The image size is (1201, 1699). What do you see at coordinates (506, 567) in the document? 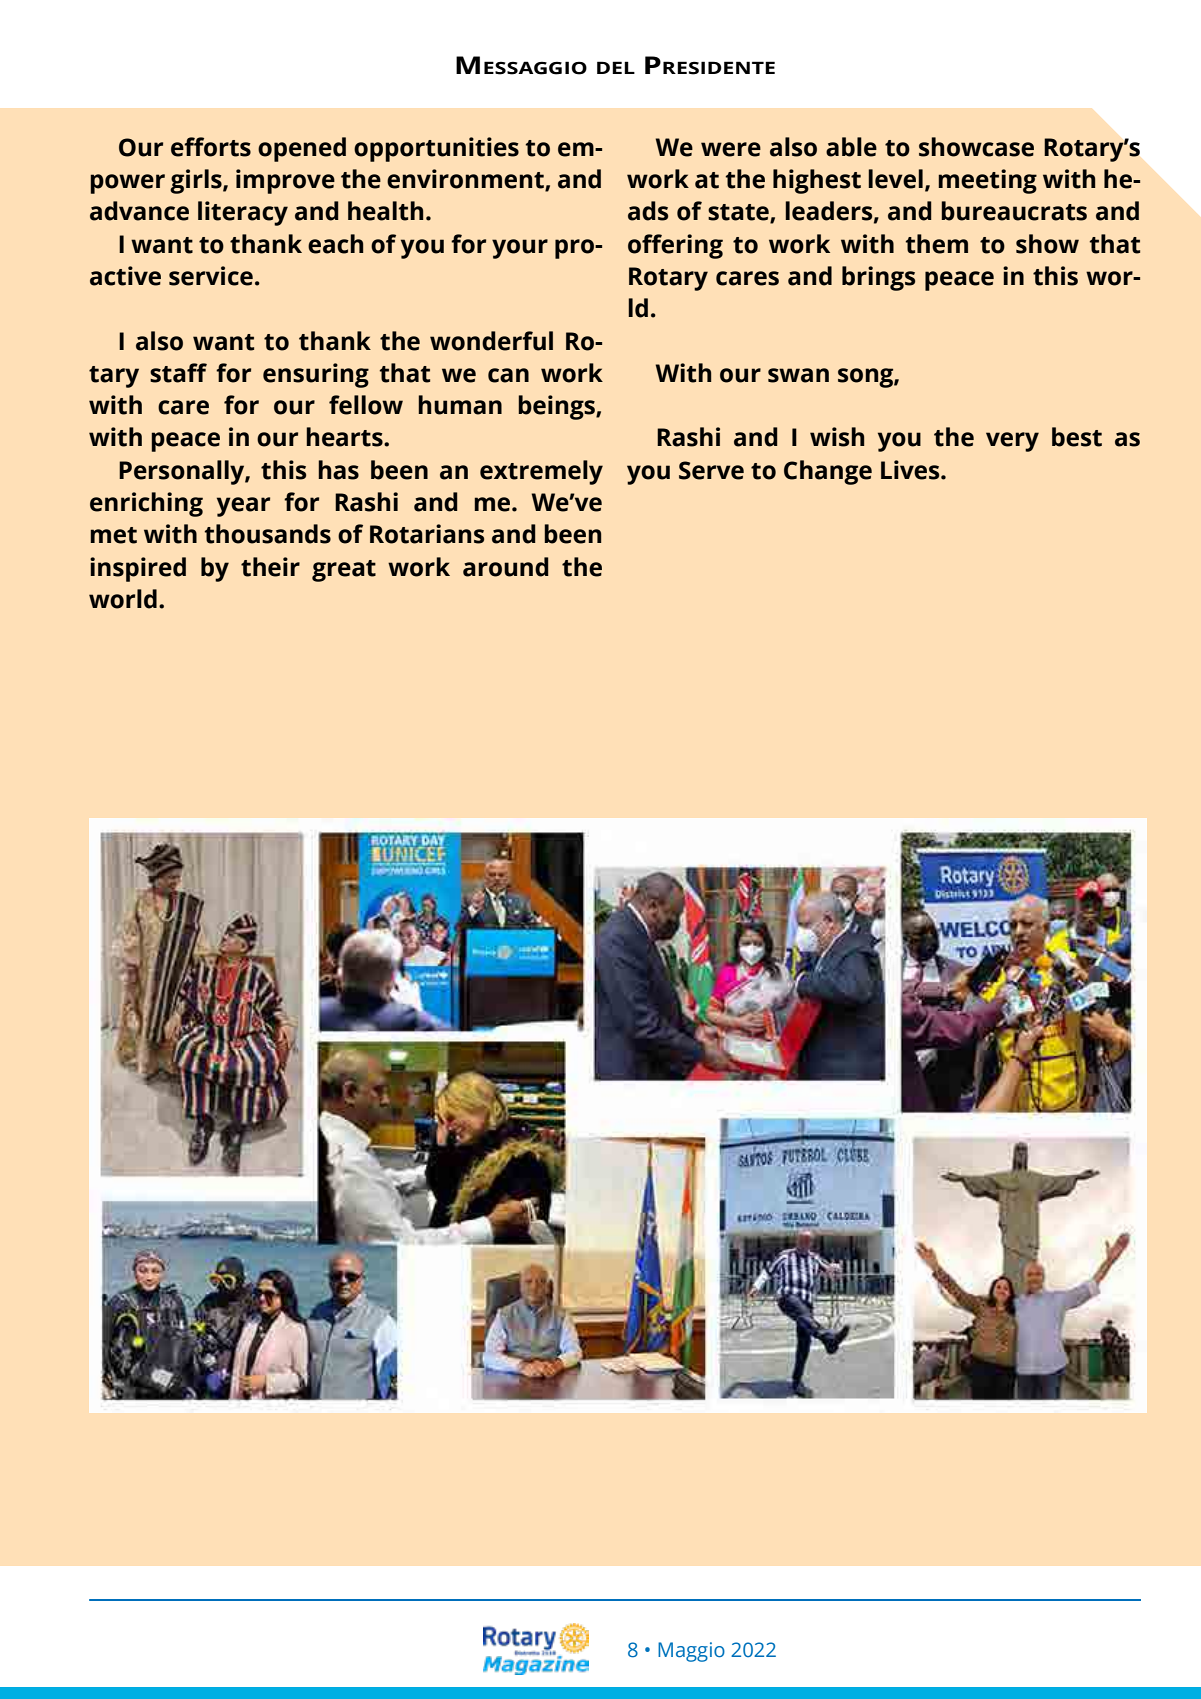
I see `around` at bounding box center [506, 567].
